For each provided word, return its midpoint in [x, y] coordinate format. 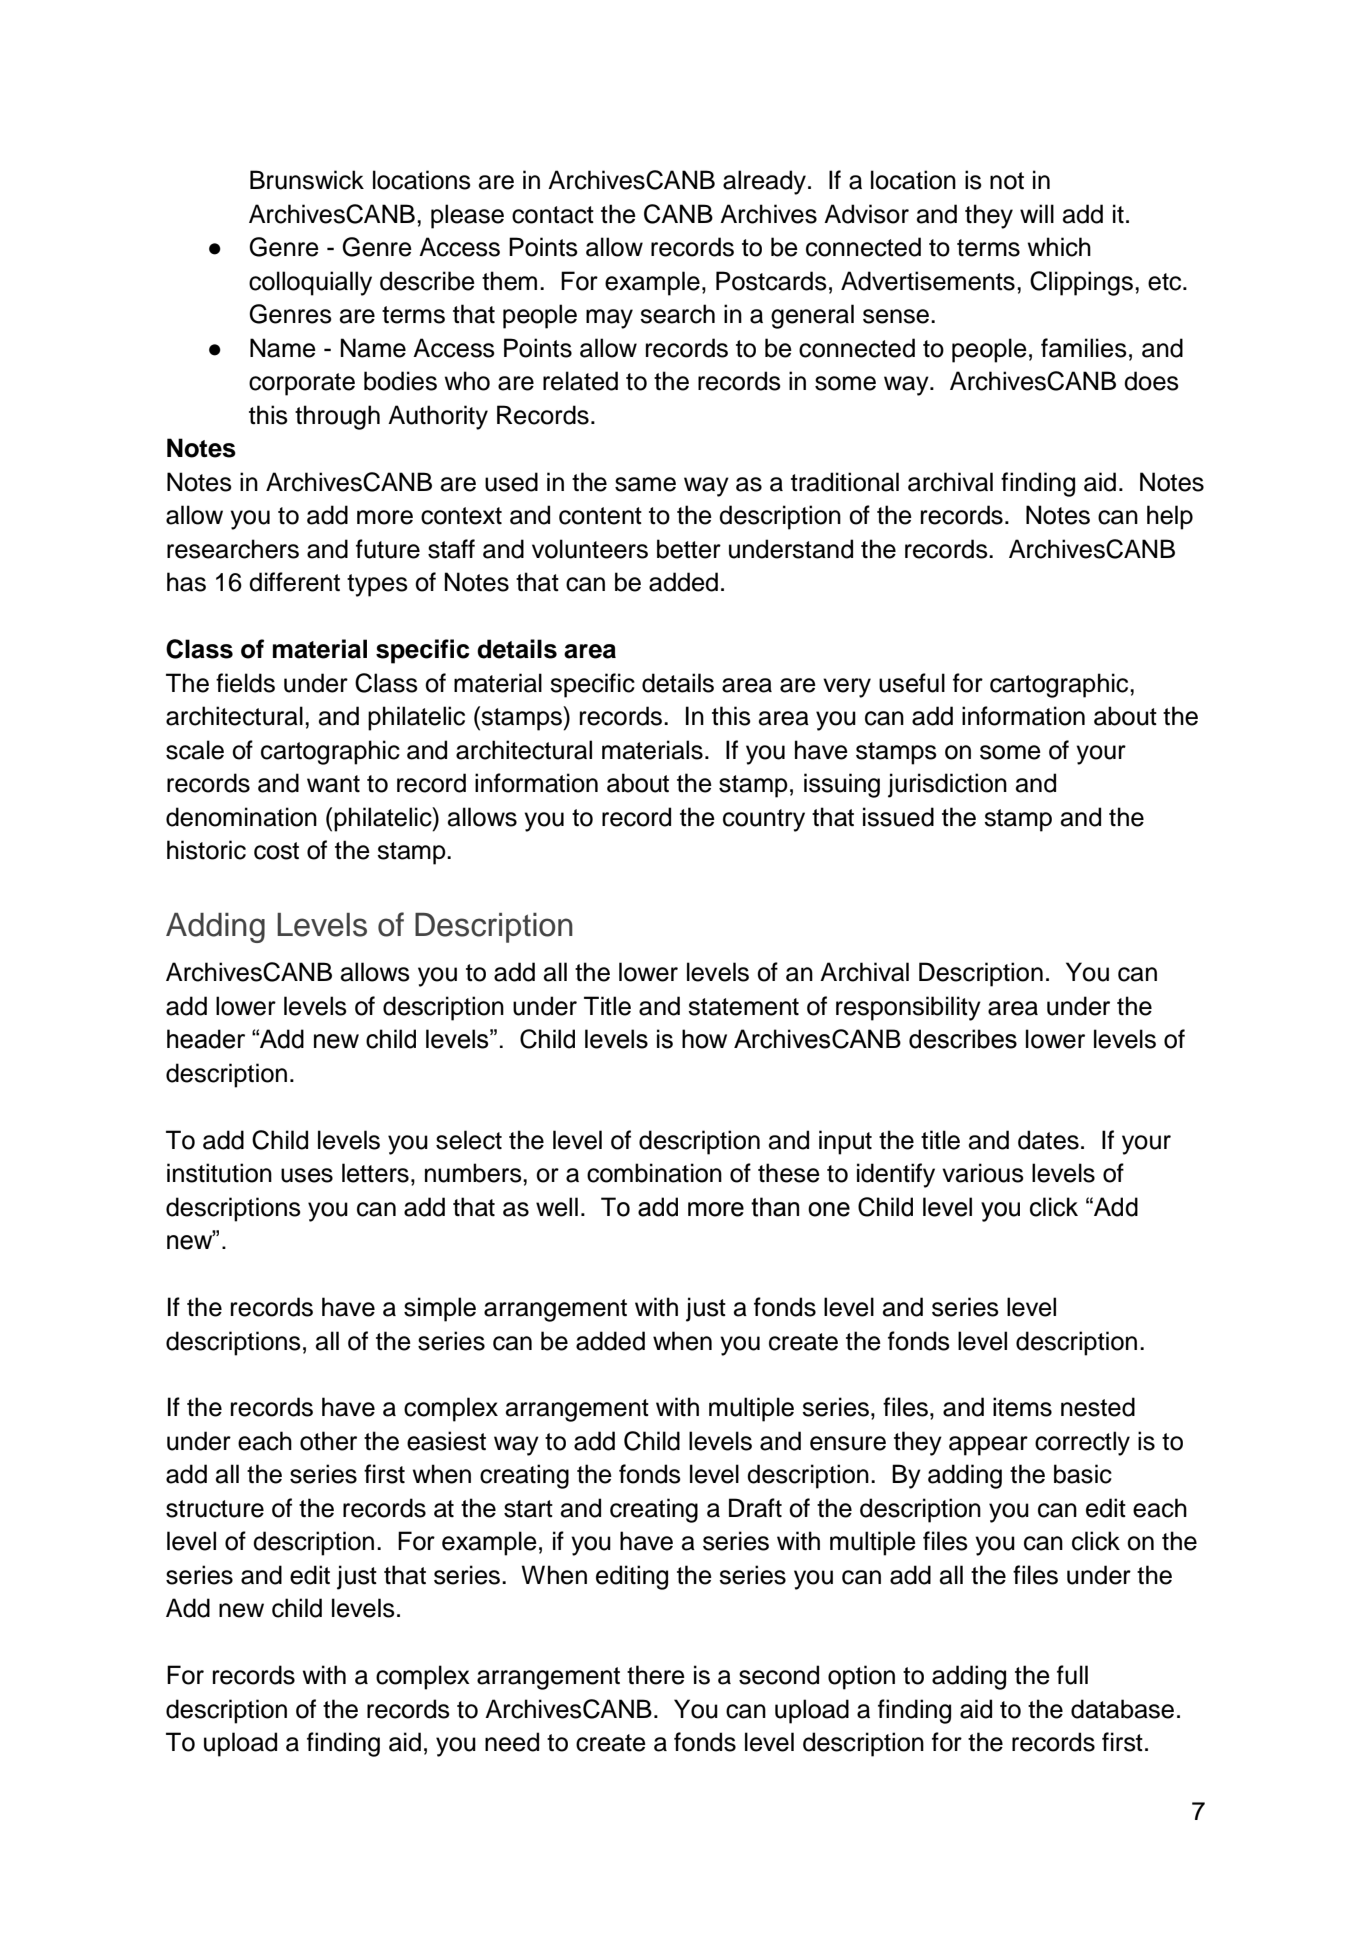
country [764, 820]
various [983, 1173]
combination [654, 1173]
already [764, 182]
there [656, 1675]
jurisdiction [947, 785]
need [512, 1742]
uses [307, 1175]
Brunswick [307, 180]
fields [245, 683]
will [1037, 213]
